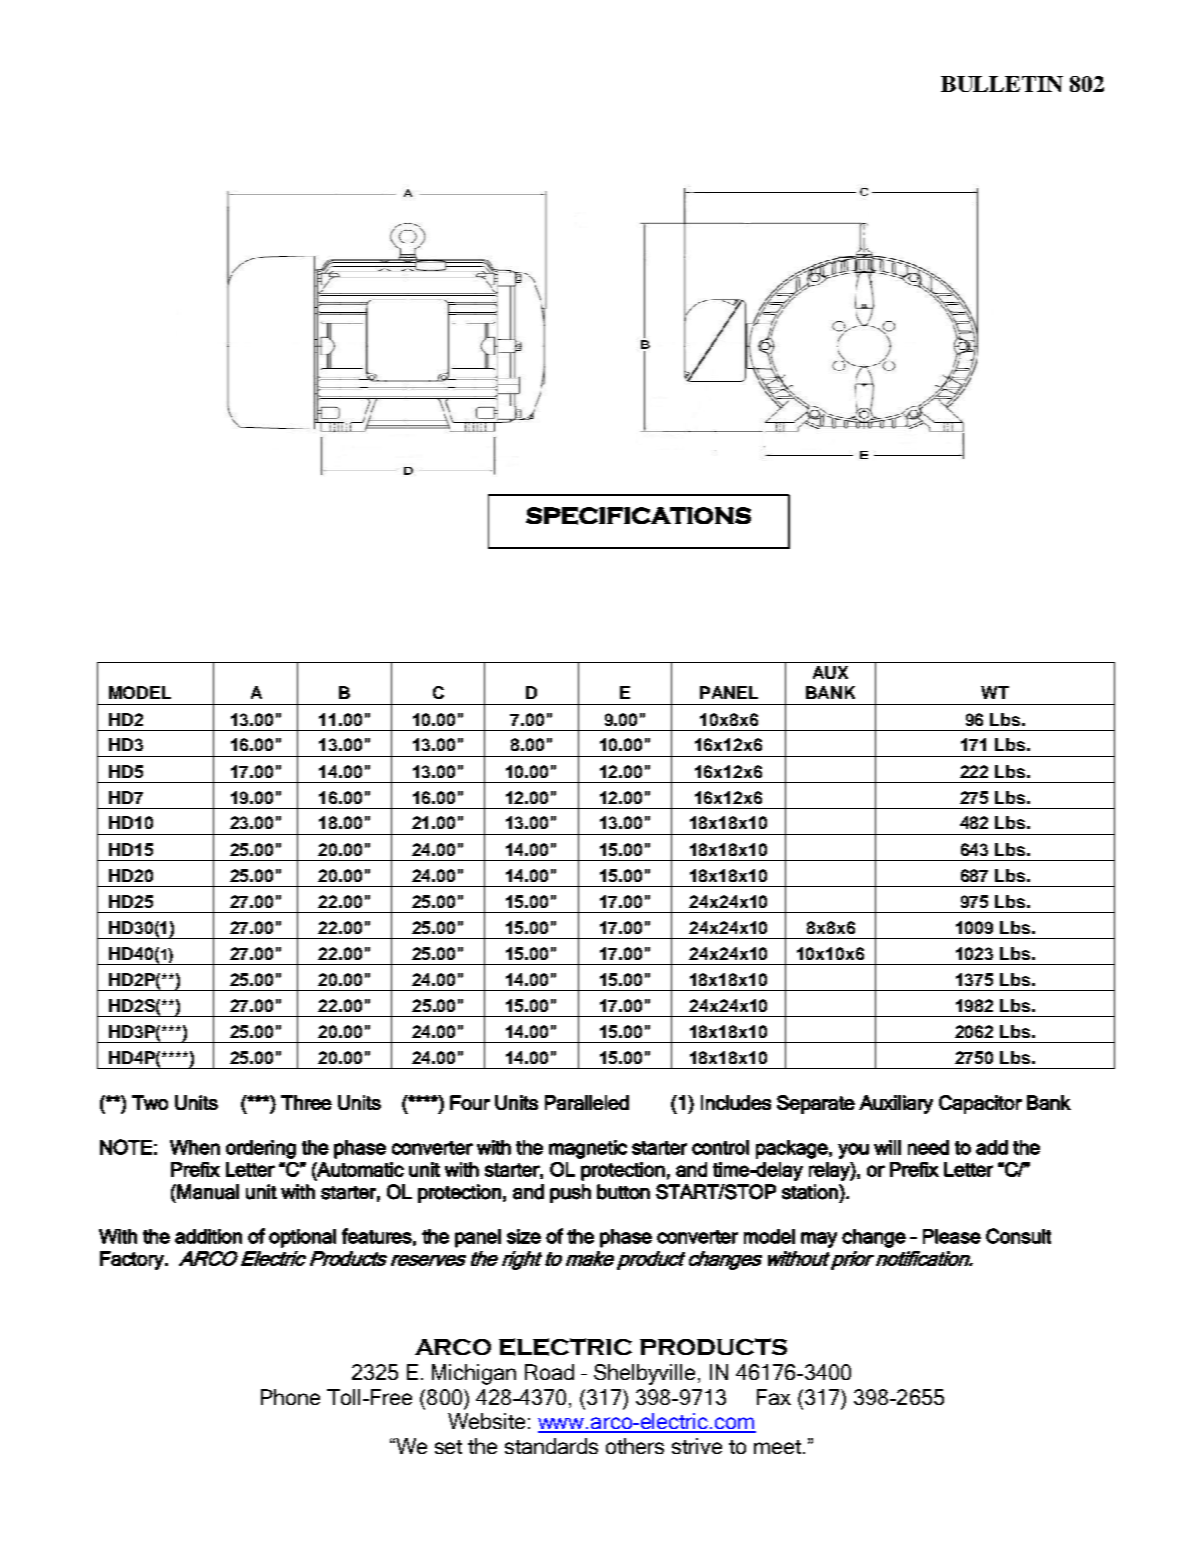 Image resolution: width=1203 pixels, height=1556 pixels. I want to click on Phone, so click(290, 1397).
